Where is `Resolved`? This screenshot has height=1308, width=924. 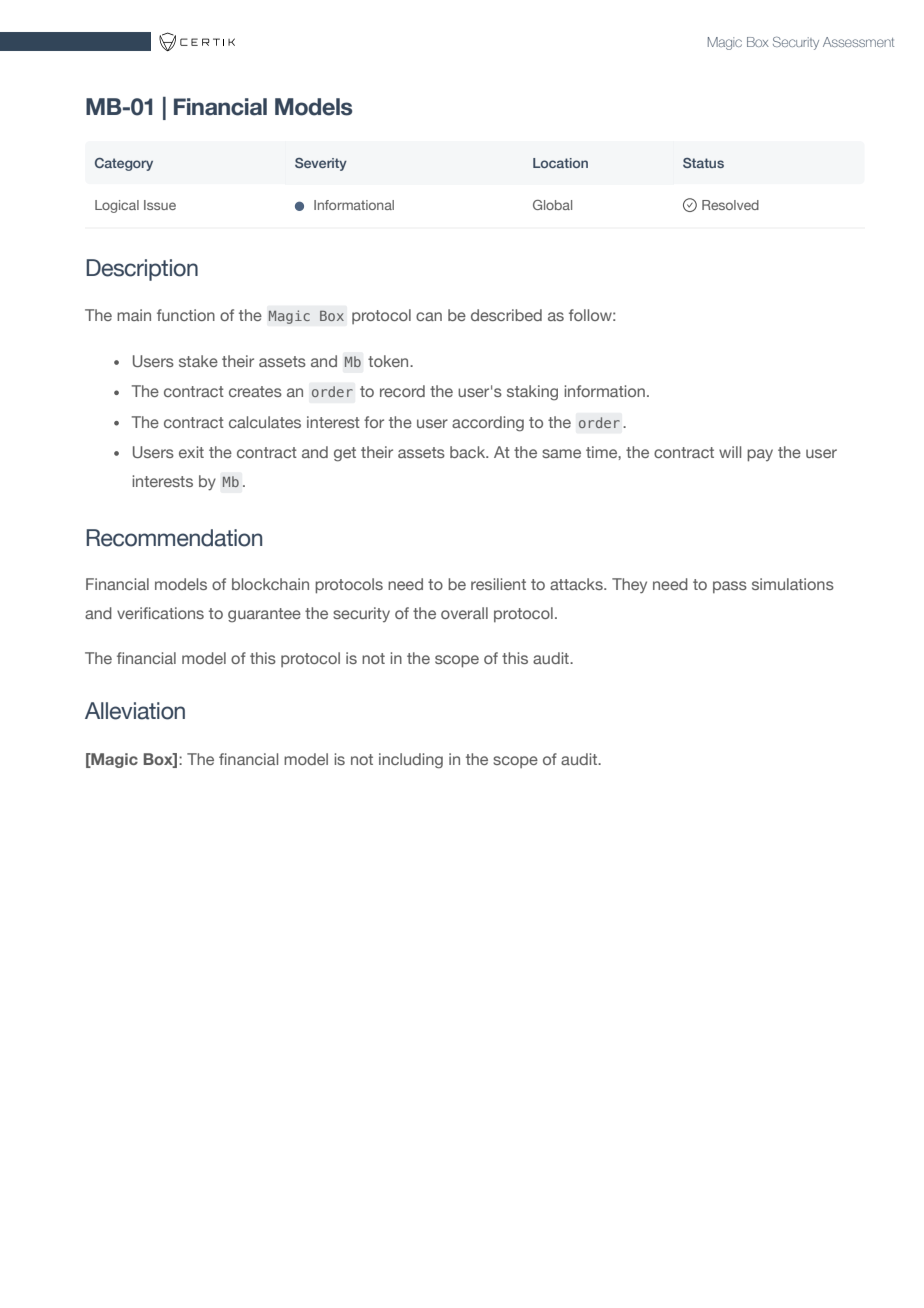 Resolved is located at coordinates (730, 205).
